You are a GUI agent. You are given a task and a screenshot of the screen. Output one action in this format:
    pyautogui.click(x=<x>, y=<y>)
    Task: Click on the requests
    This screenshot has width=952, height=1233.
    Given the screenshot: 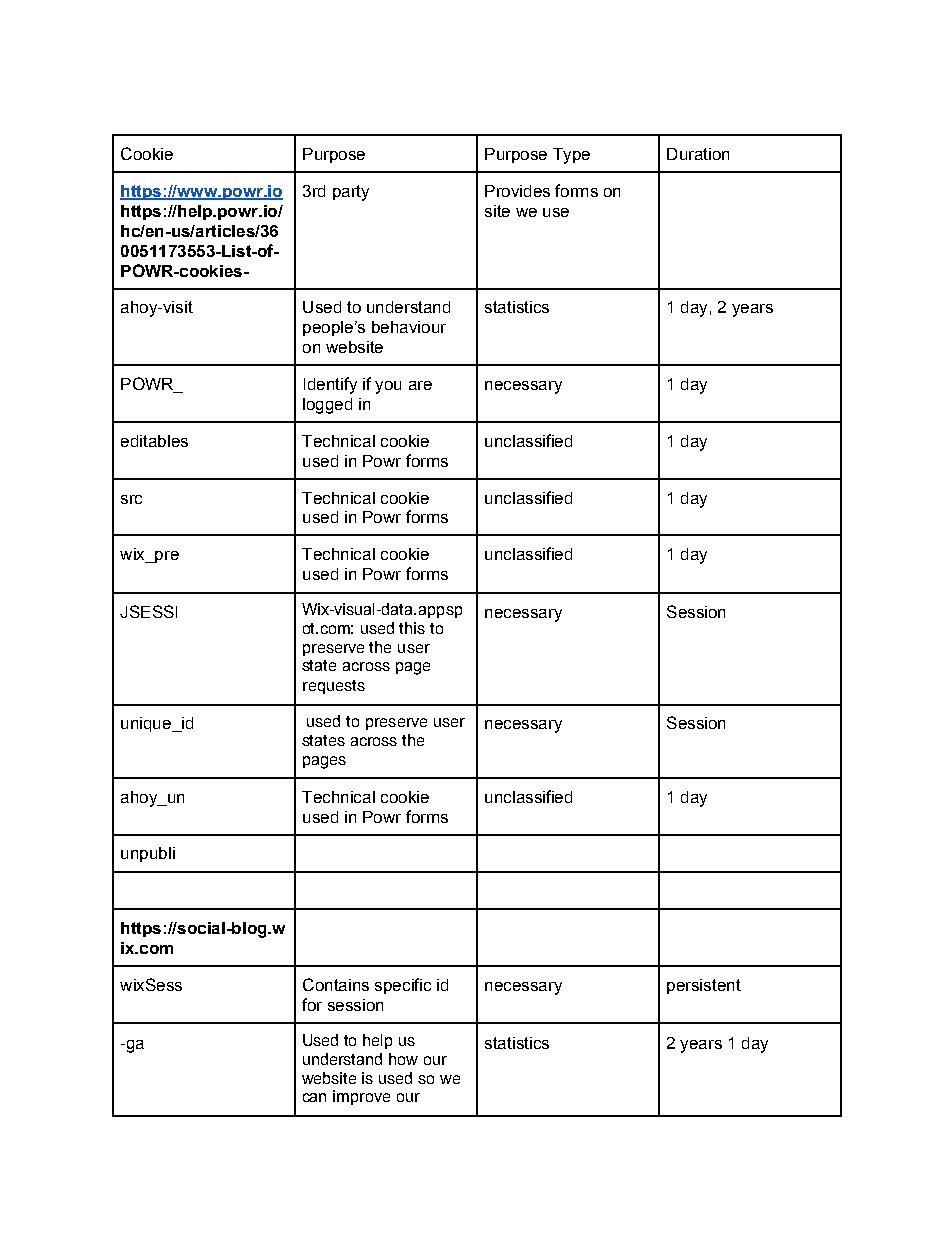 What is the action you would take?
    pyautogui.click(x=334, y=687)
